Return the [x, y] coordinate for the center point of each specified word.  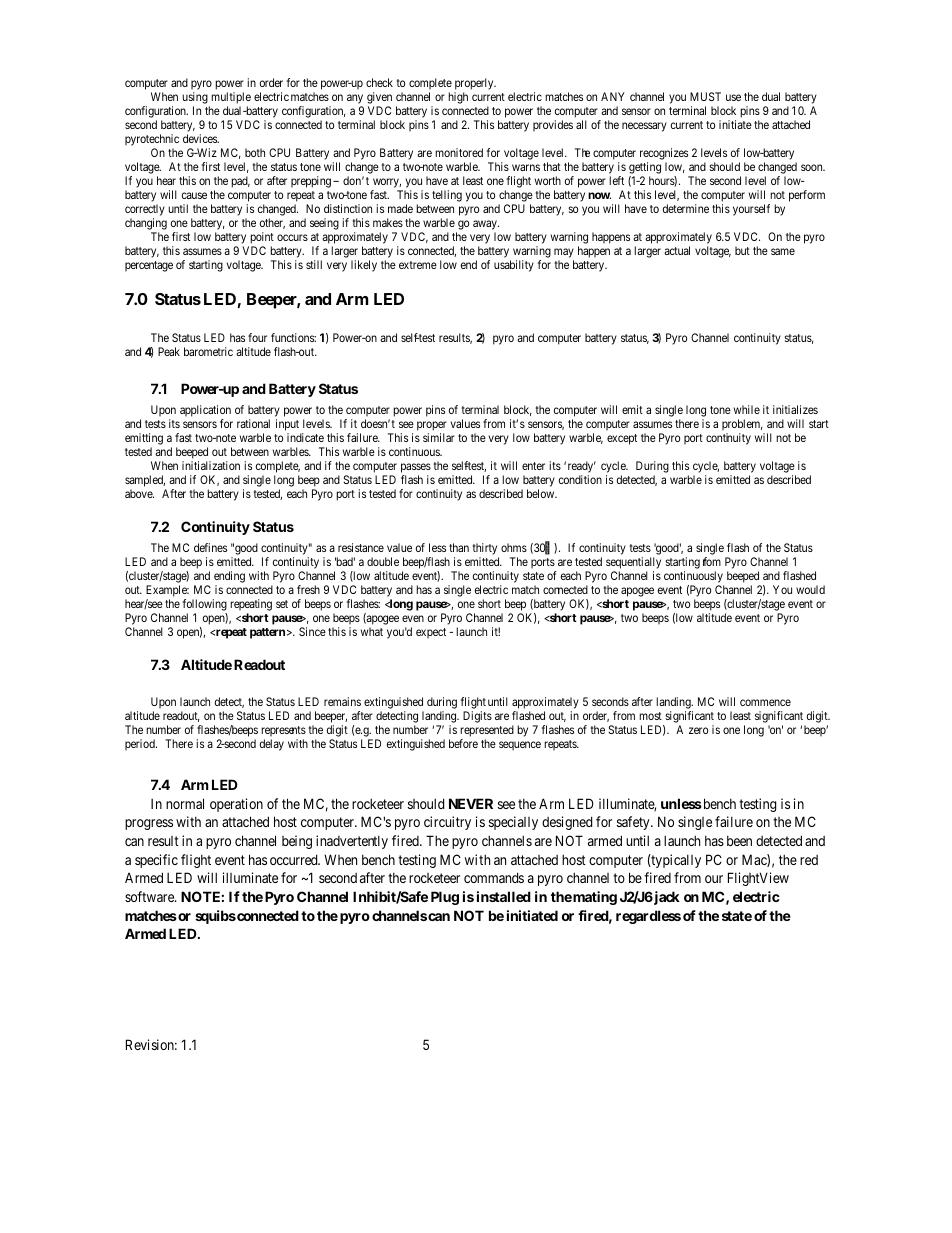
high [458, 98]
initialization [211, 465]
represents [283, 731]
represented [487, 731]
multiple [230, 99]
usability [514, 266]
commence [765, 702]
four [257, 337]
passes [416, 469]
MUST [705, 96]
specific [156, 861]
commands [494, 877]
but [742, 250]
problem [742, 426]
